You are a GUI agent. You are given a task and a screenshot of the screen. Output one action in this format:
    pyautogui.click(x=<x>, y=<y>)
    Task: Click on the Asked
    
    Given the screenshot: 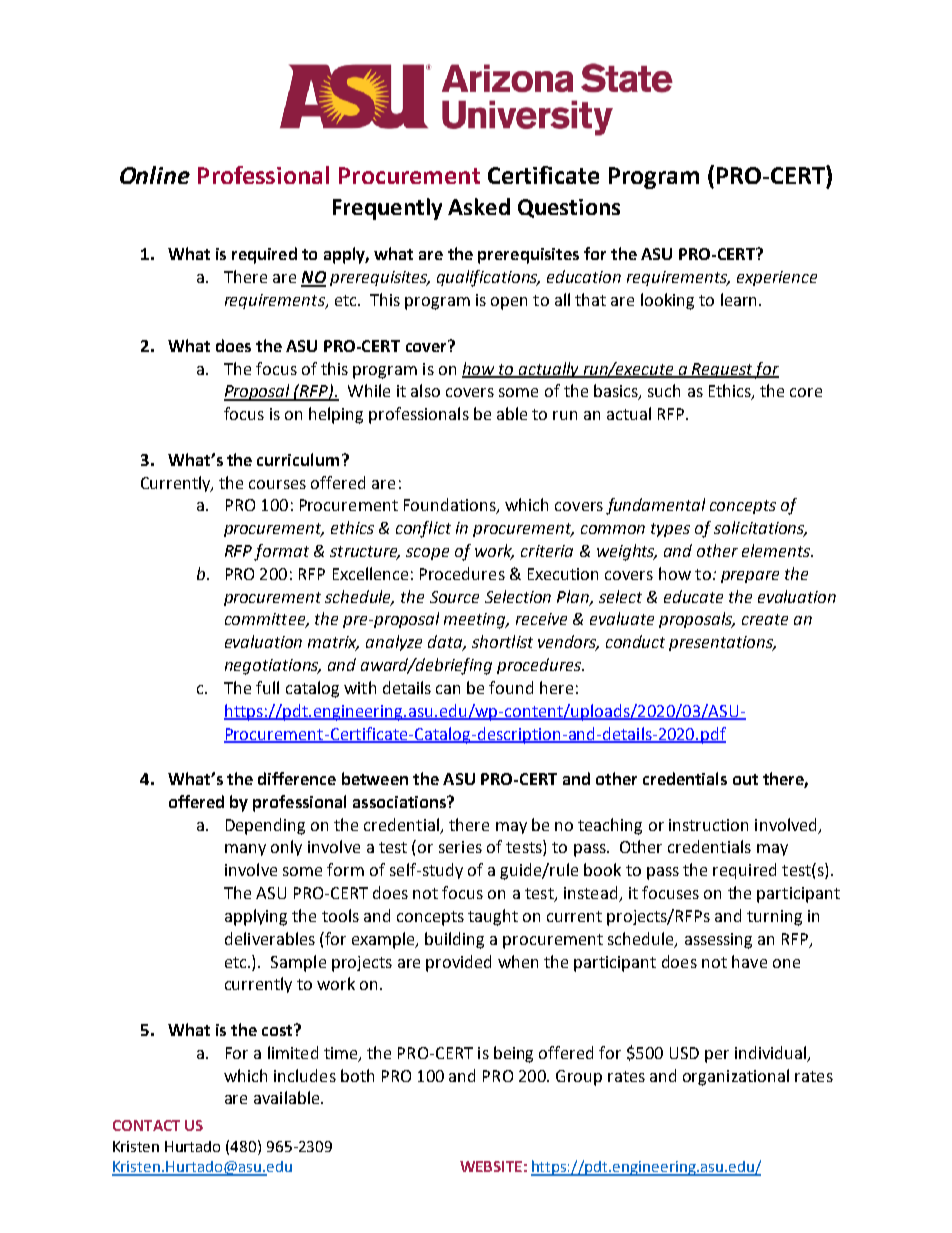 What is the action you would take?
    pyautogui.click(x=479, y=206)
